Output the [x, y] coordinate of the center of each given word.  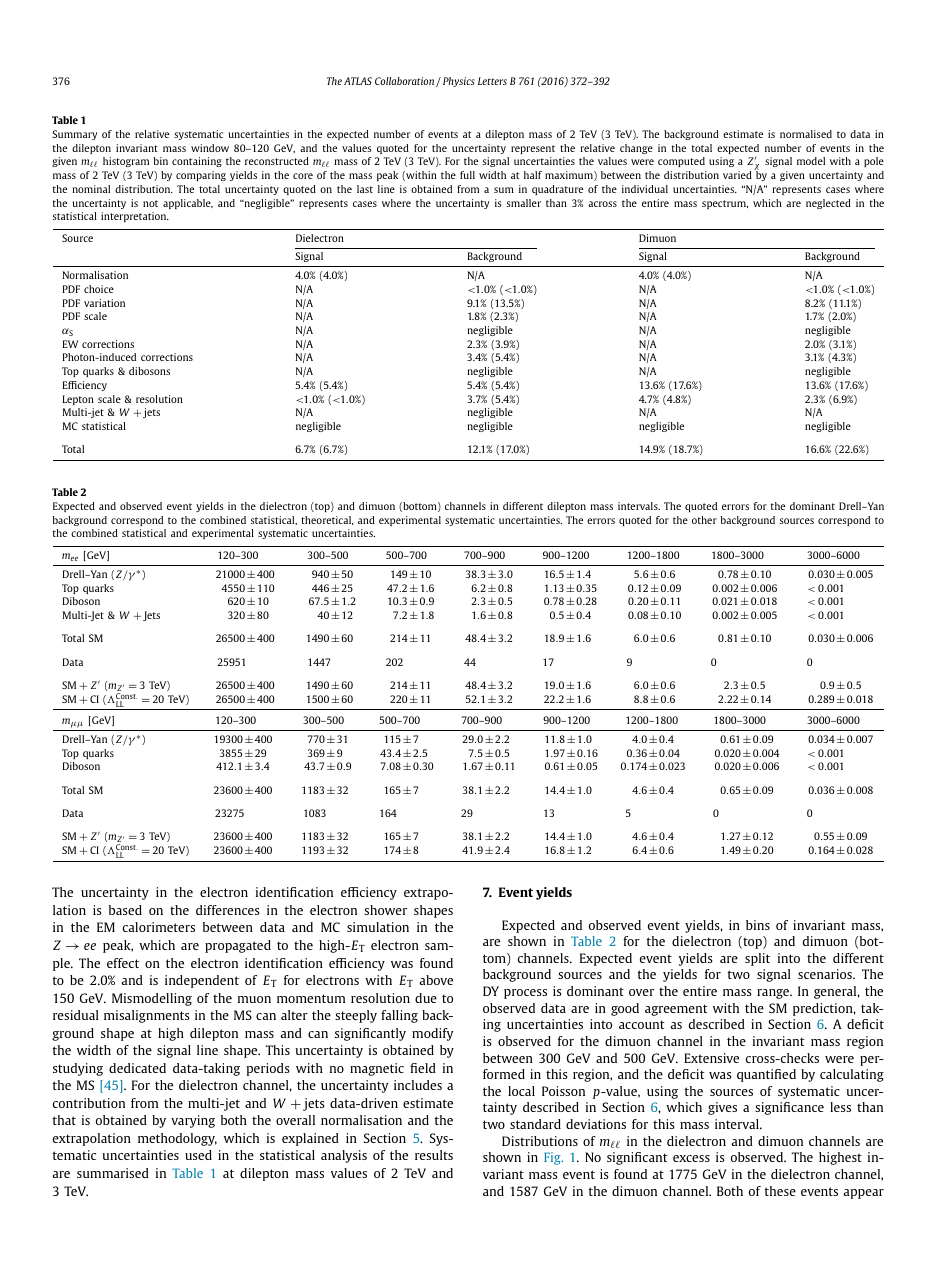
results [434, 1155]
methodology [177, 1139]
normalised [806, 134]
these [780, 1191]
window [210, 148]
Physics [459, 82]
